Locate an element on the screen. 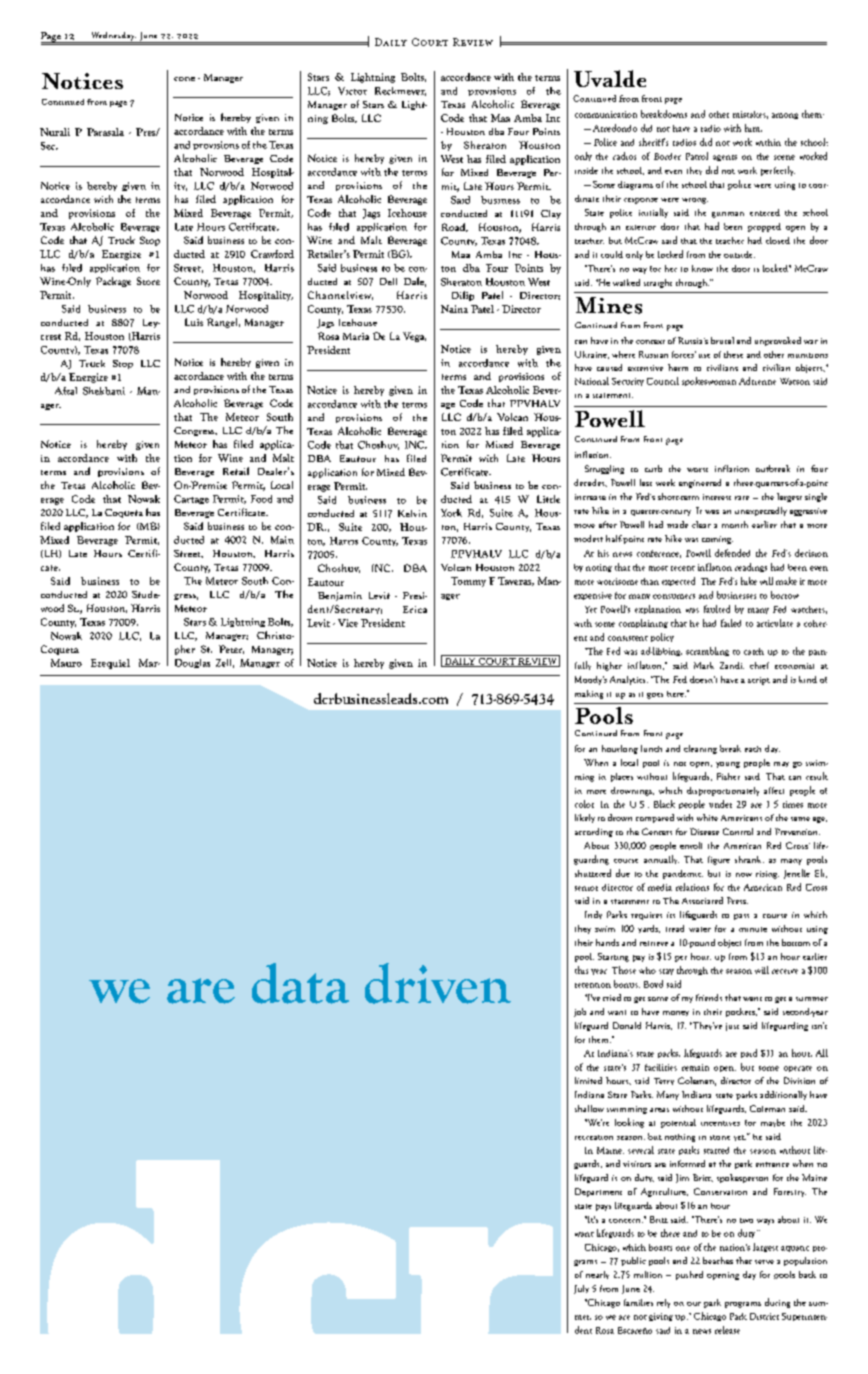 Image resolution: width=868 pixels, height=1374 pixels. Victor is located at coordinates (352, 91).
